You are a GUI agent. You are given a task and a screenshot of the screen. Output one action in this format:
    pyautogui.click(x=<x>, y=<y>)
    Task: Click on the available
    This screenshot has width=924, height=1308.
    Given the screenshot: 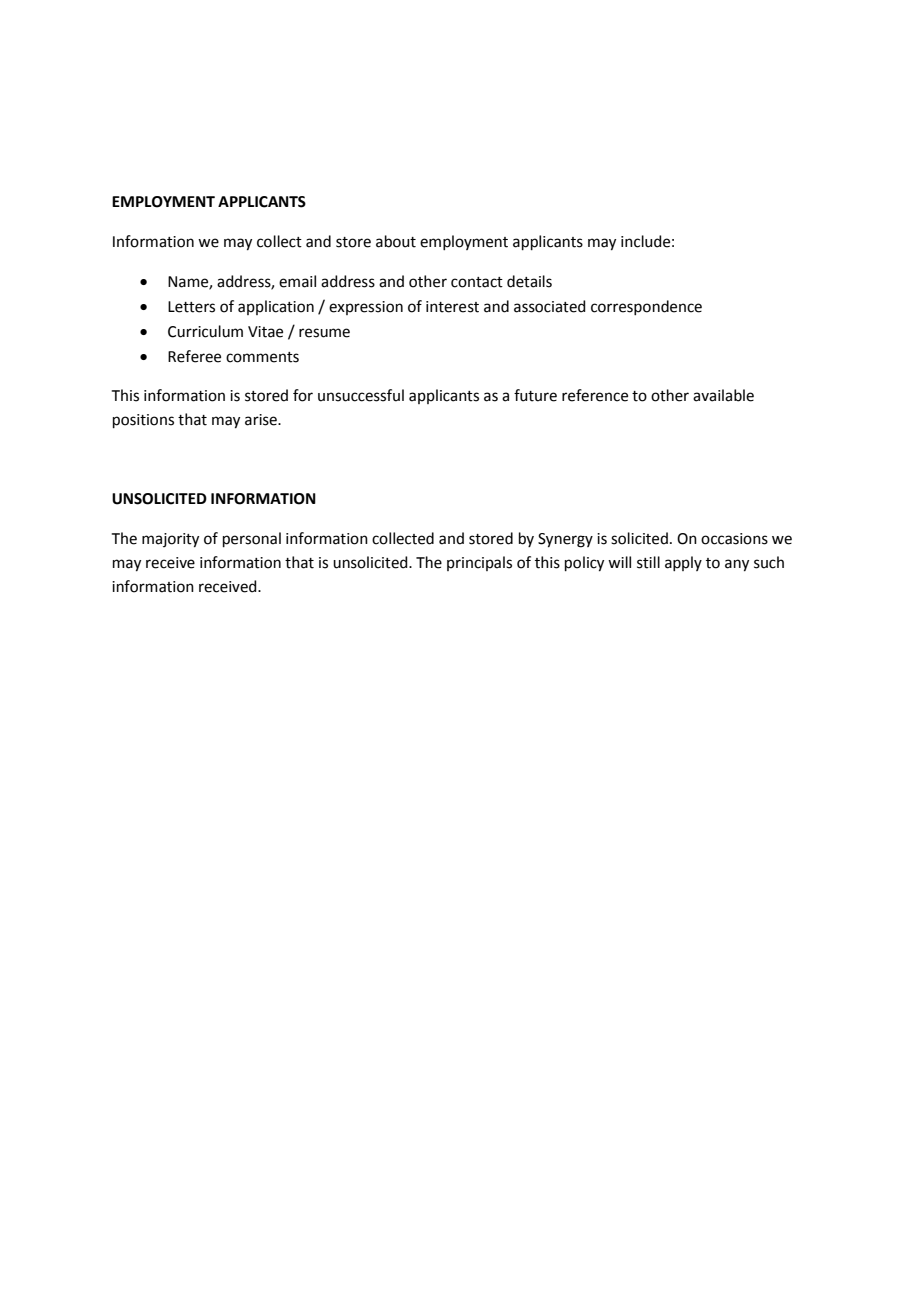 What is the action you would take?
    pyautogui.click(x=723, y=395)
